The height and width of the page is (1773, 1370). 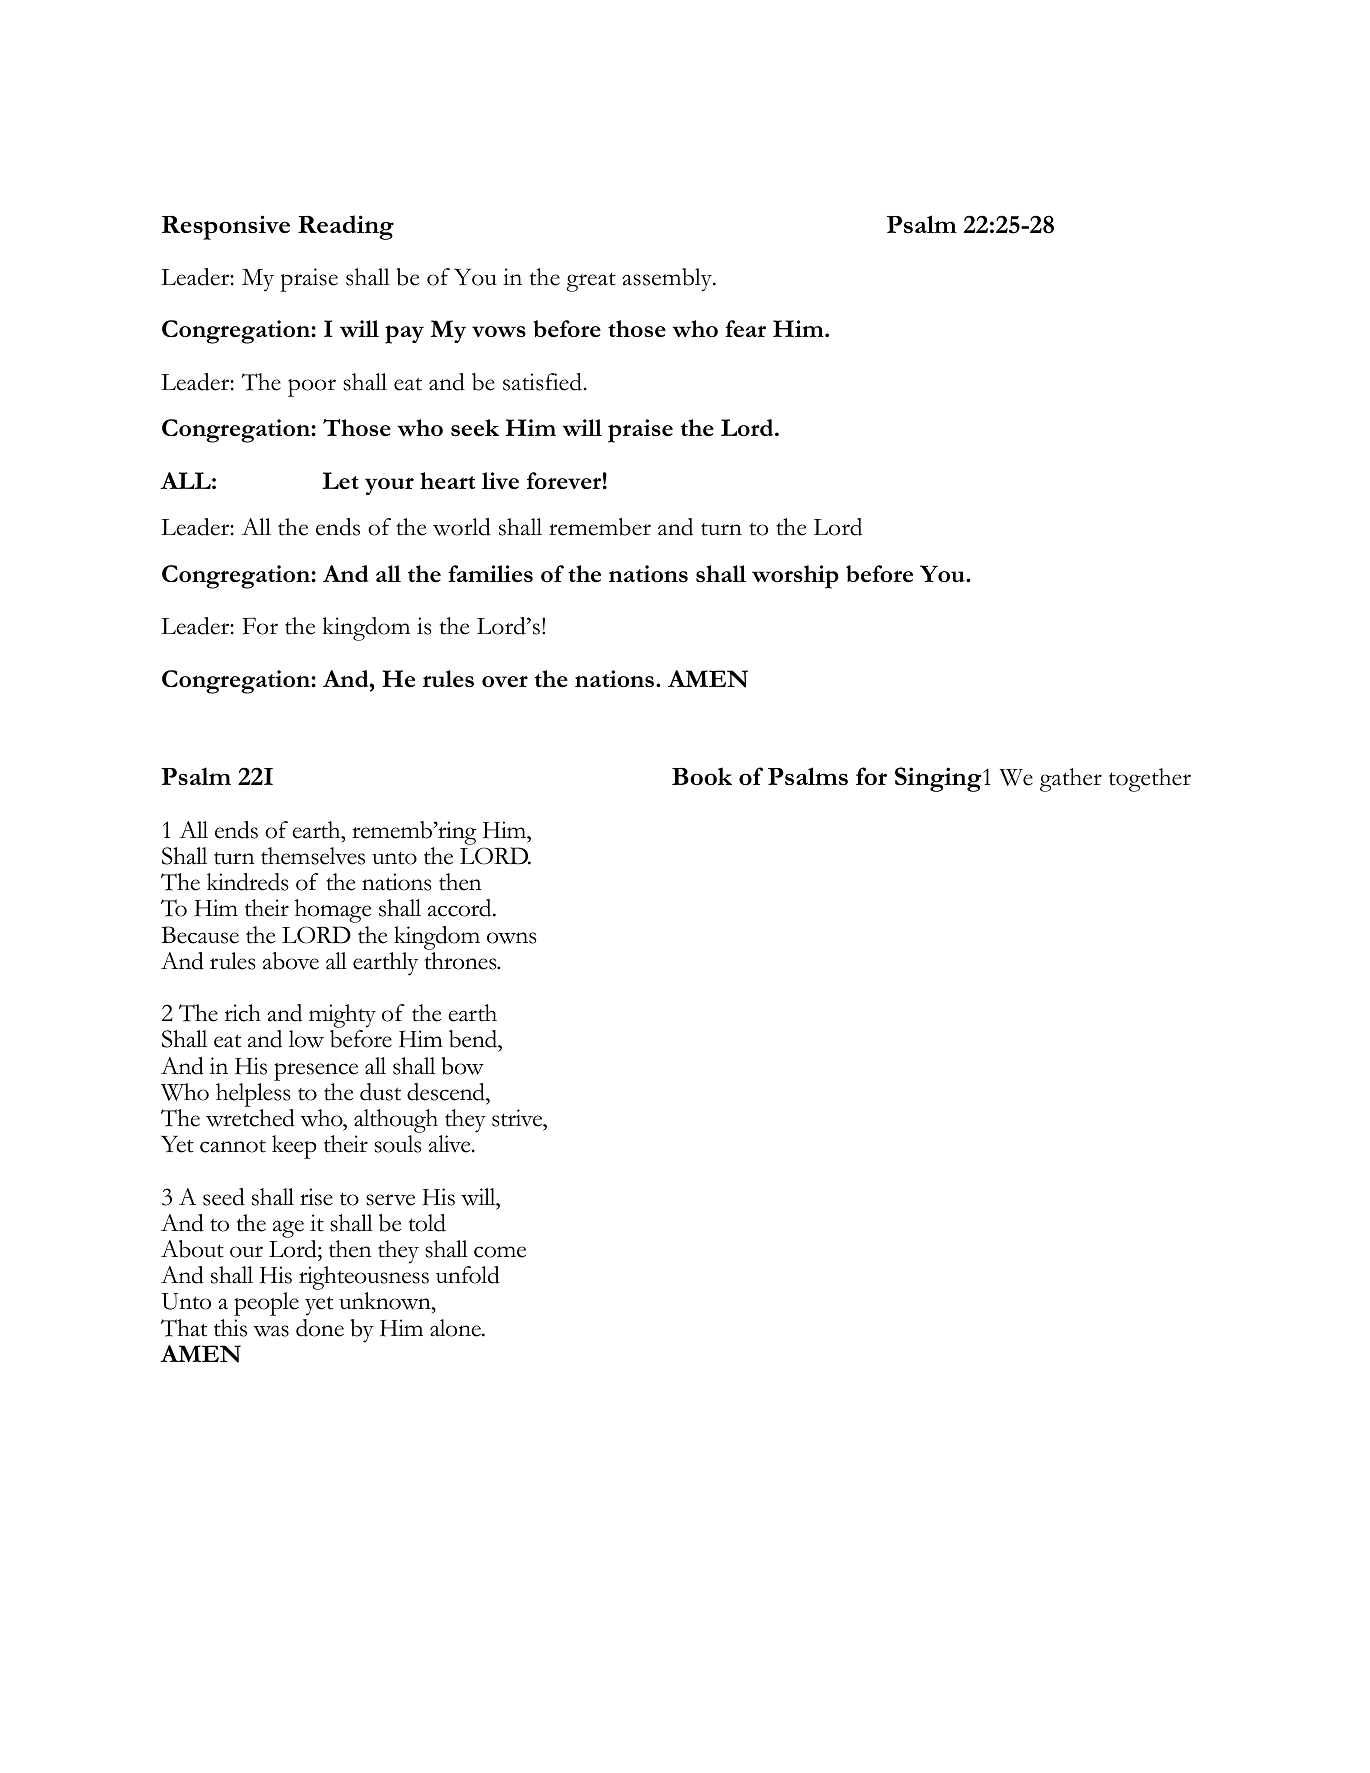 I want to click on gather, so click(x=1071, y=780).
